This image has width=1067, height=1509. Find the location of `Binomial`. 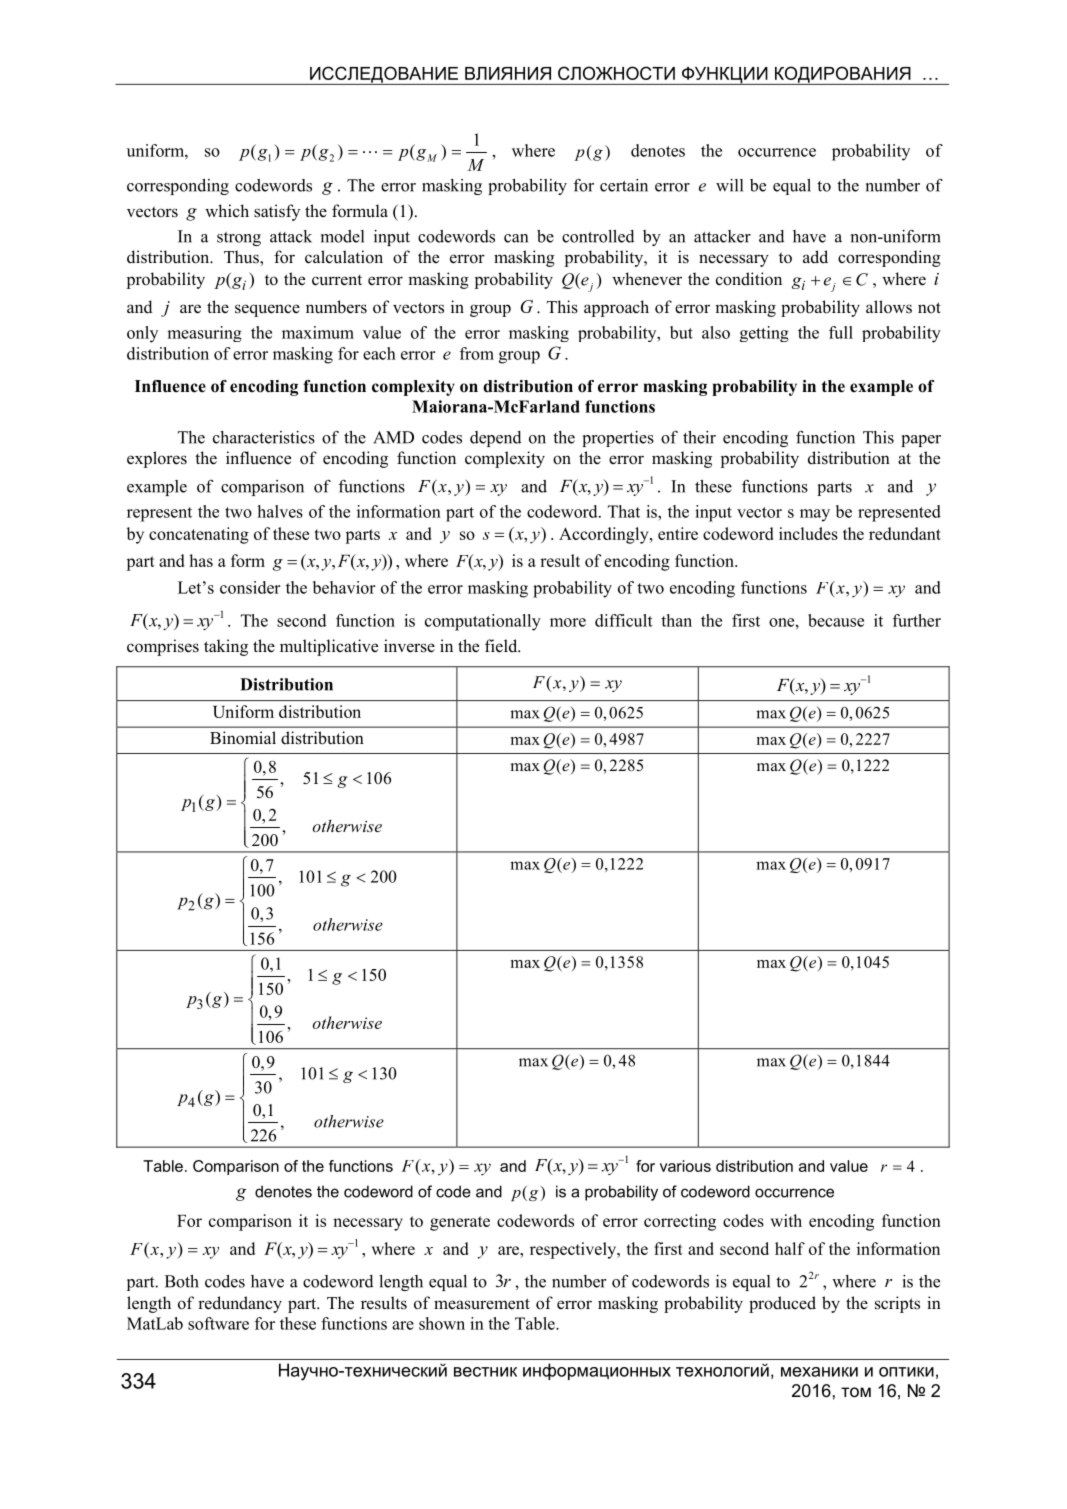

Binomial is located at coordinates (243, 738).
